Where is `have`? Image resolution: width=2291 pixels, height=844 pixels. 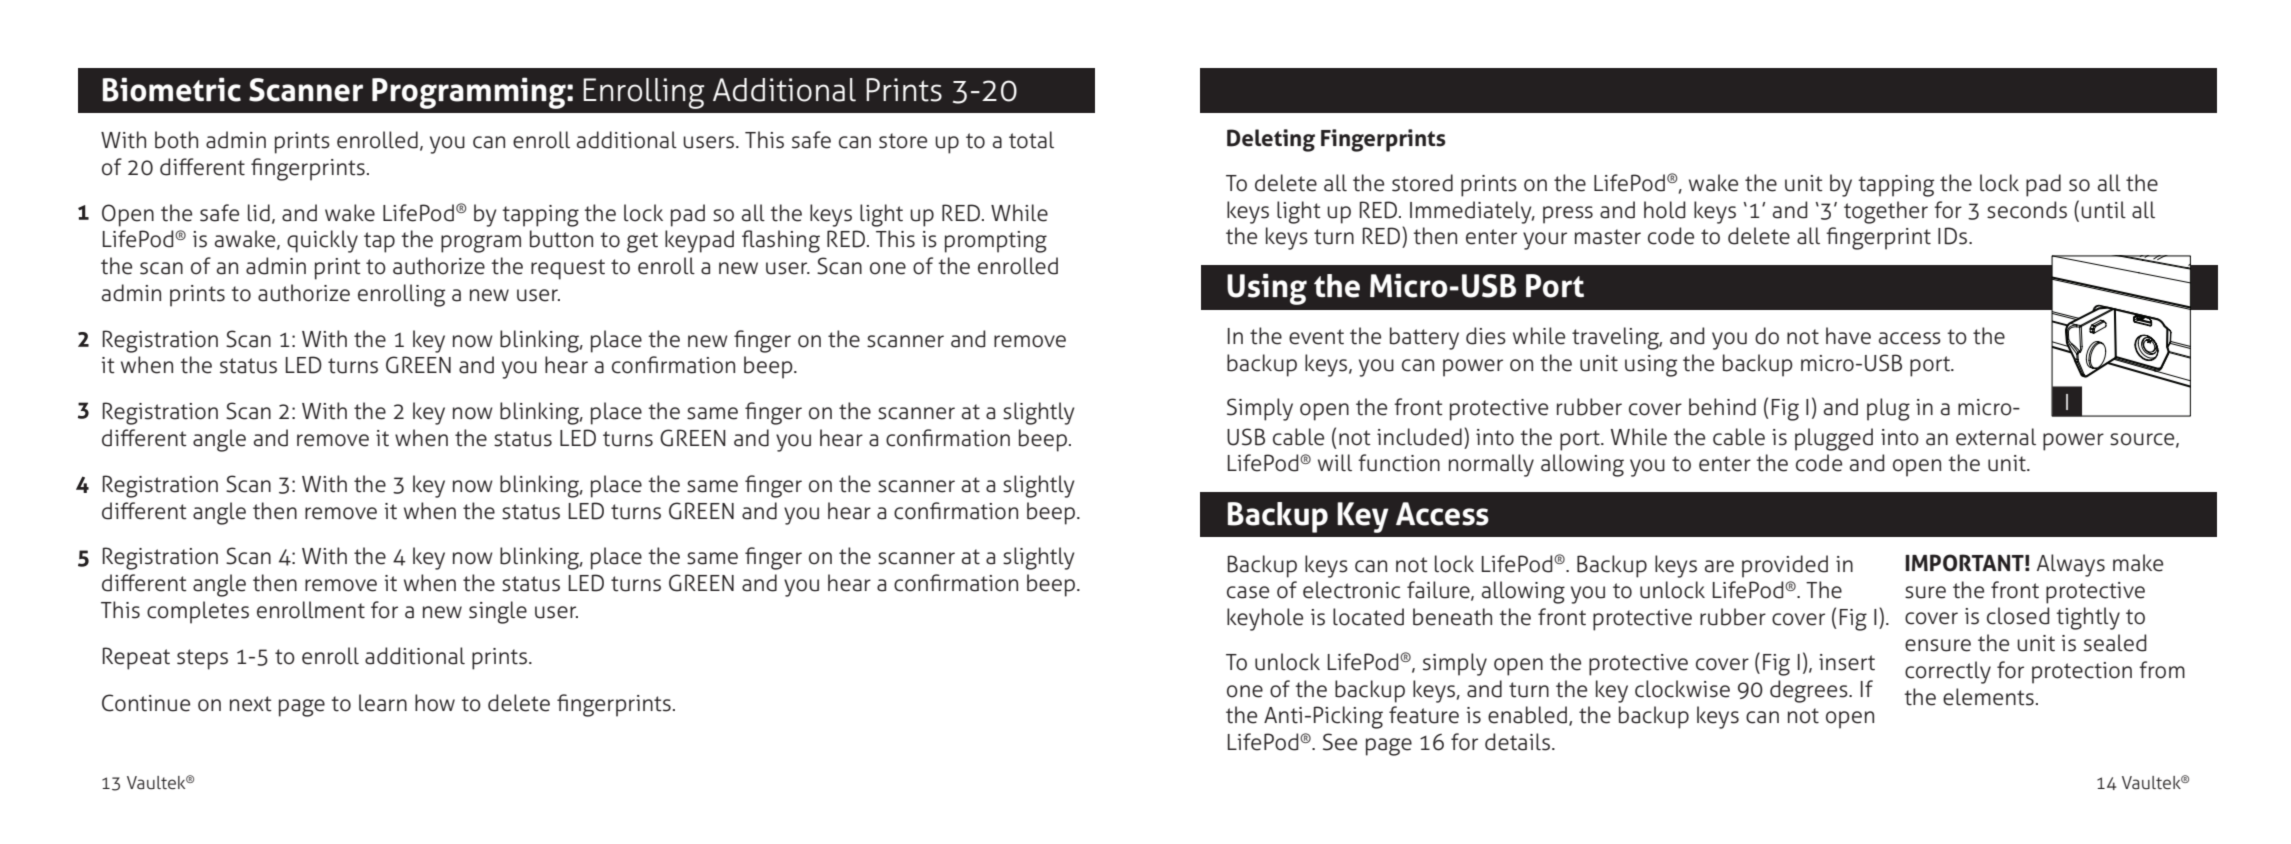
have is located at coordinates (1848, 336).
